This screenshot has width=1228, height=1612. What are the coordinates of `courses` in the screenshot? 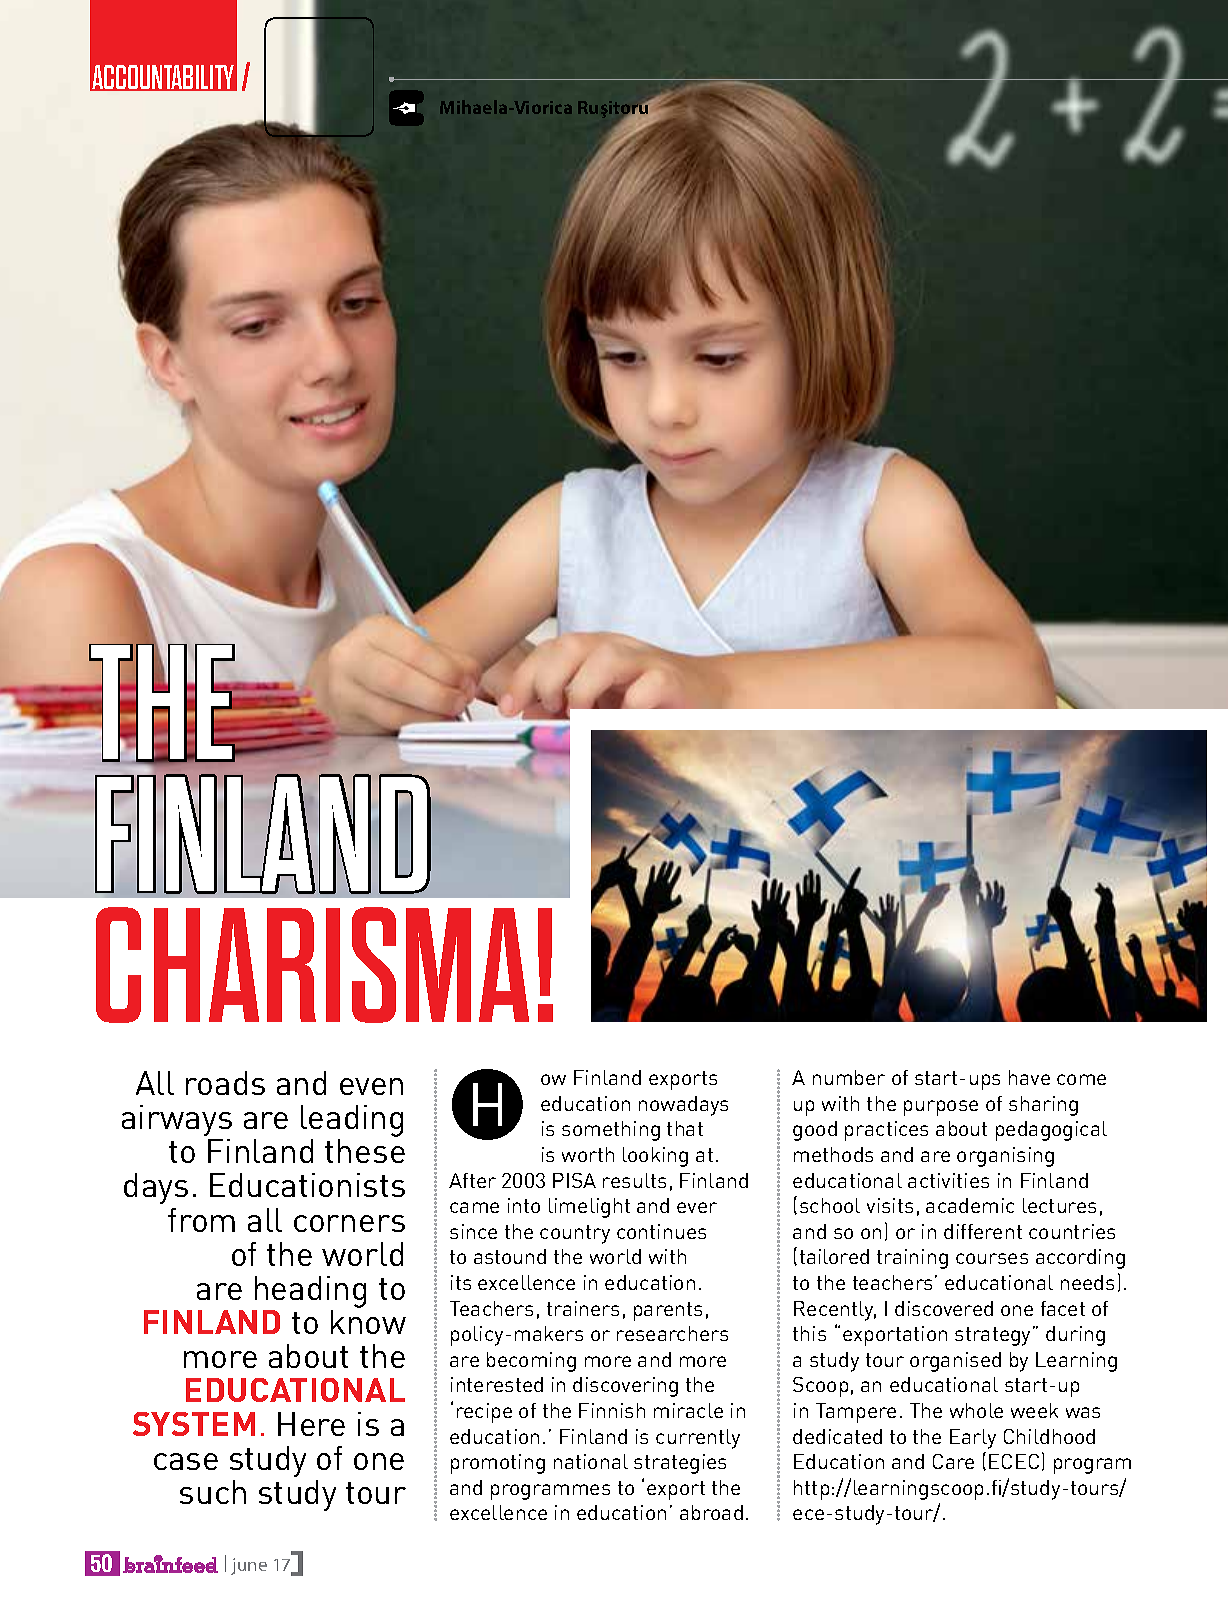 It's located at (992, 1258).
